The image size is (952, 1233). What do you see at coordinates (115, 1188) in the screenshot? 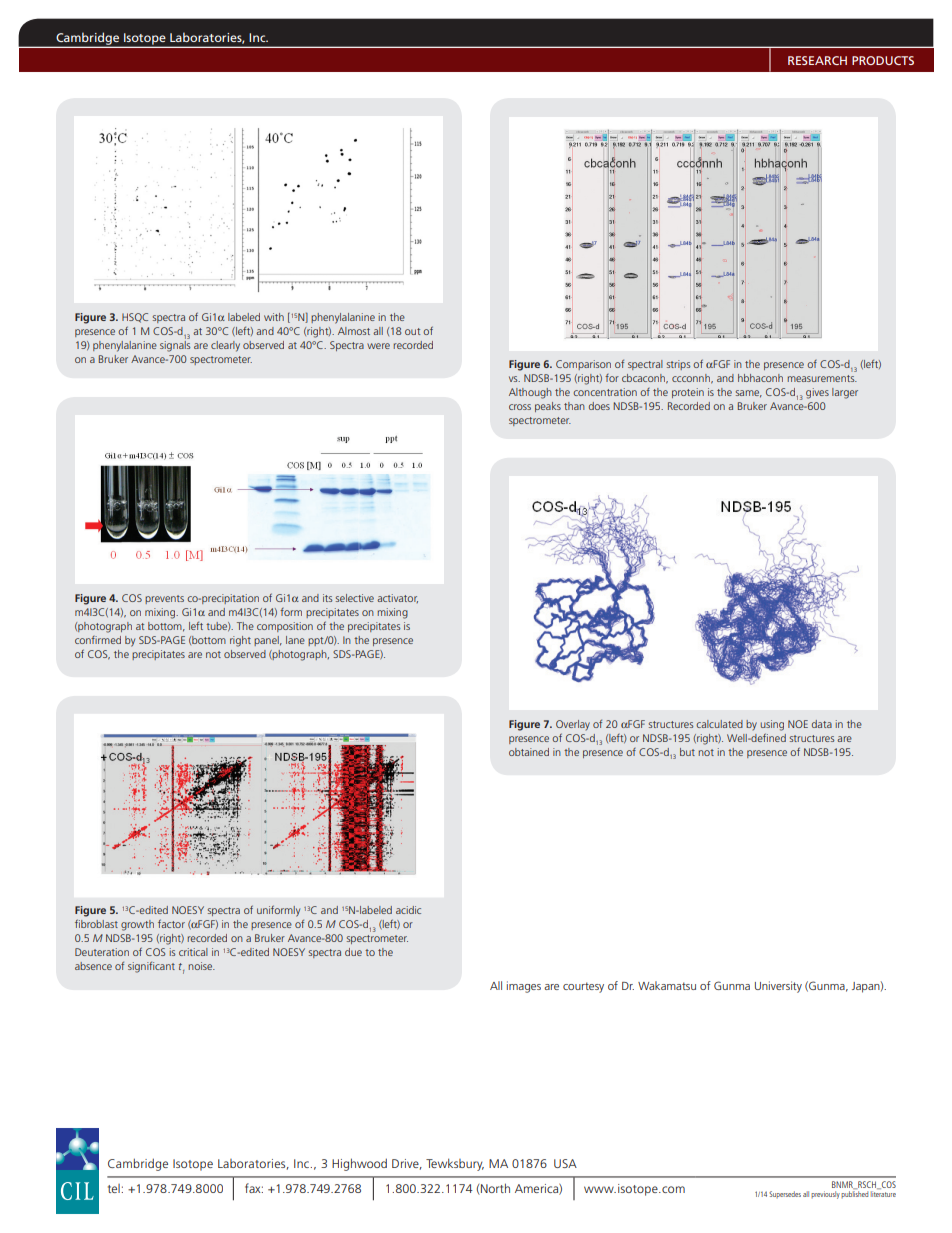
I see `tel` at bounding box center [115, 1188].
